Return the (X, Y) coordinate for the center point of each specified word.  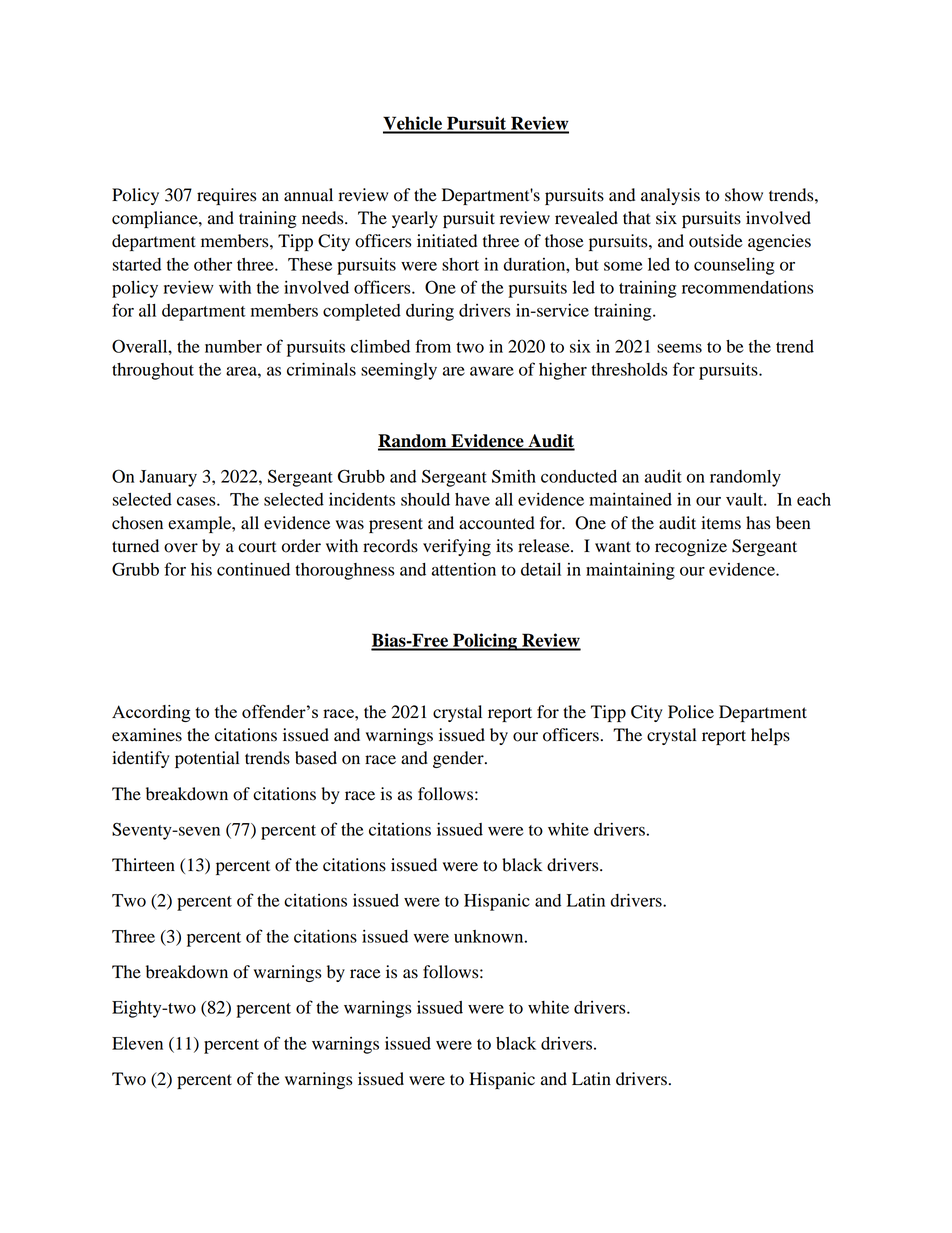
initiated (447, 241)
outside (716, 241)
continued (253, 569)
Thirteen (143, 865)
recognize (691, 547)
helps (770, 736)
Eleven (137, 1043)
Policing (485, 642)
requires (226, 196)
